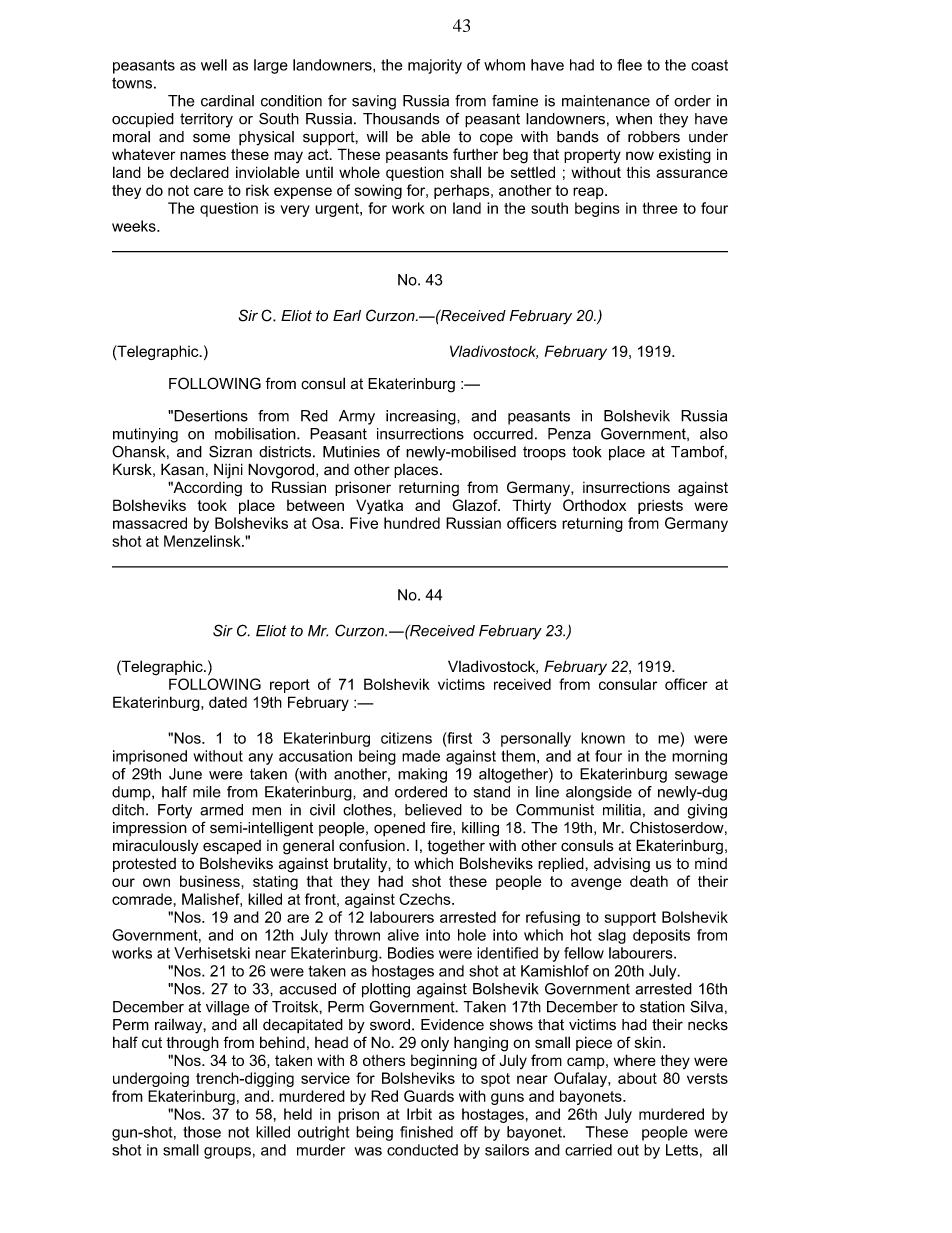 Image resolution: width=952 pixels, height=1233 pixels. What do you see at coordinates (637, 1078) in the document?
I see `about` at bounding box center [637, 1078].
